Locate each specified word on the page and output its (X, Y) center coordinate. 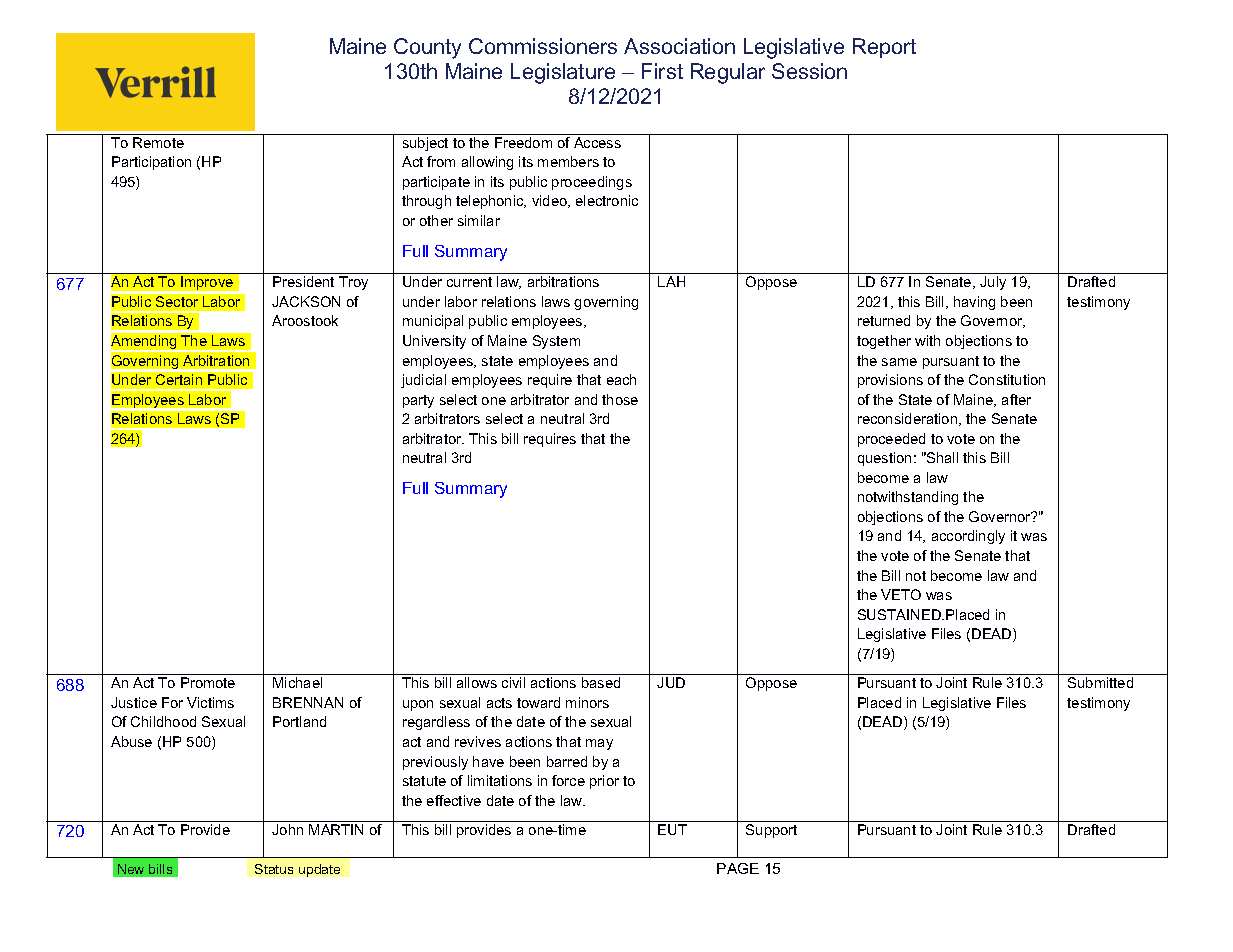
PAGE (738, 868)
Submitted (1100, 682)
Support (771, 831)
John (287, 829)
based (601, 682)
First (662, 71)
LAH (671, 281)
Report (884, 48)
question (884, 459)
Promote (208, 682)
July (993, 283)
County (427, 48)
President (303, 281)
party (418, 401)
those (620, 399)
